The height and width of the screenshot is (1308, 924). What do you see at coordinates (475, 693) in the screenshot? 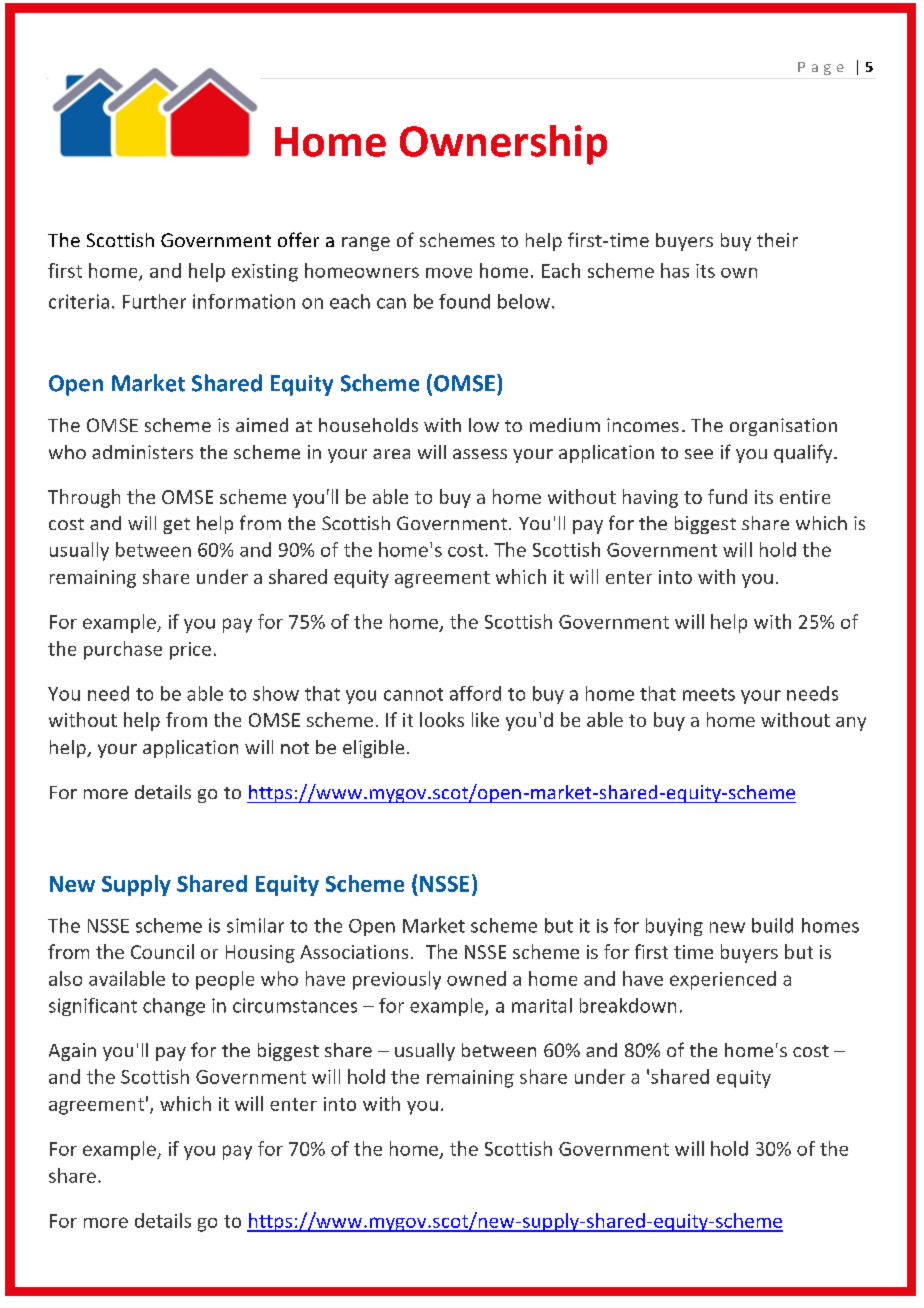
I see `afford` at bounding box center [475, 693].
